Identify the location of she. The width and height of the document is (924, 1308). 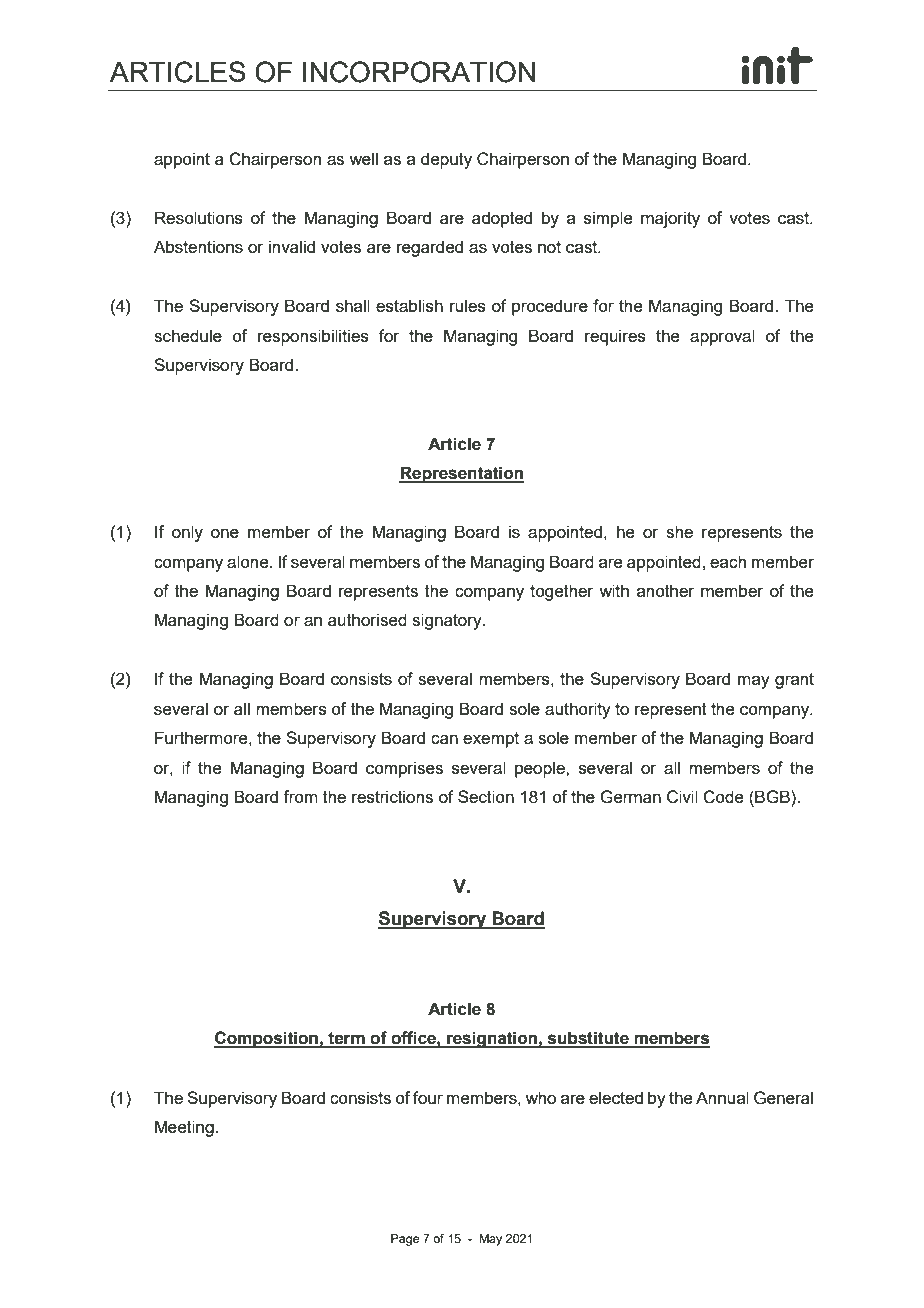
(679, 531).
